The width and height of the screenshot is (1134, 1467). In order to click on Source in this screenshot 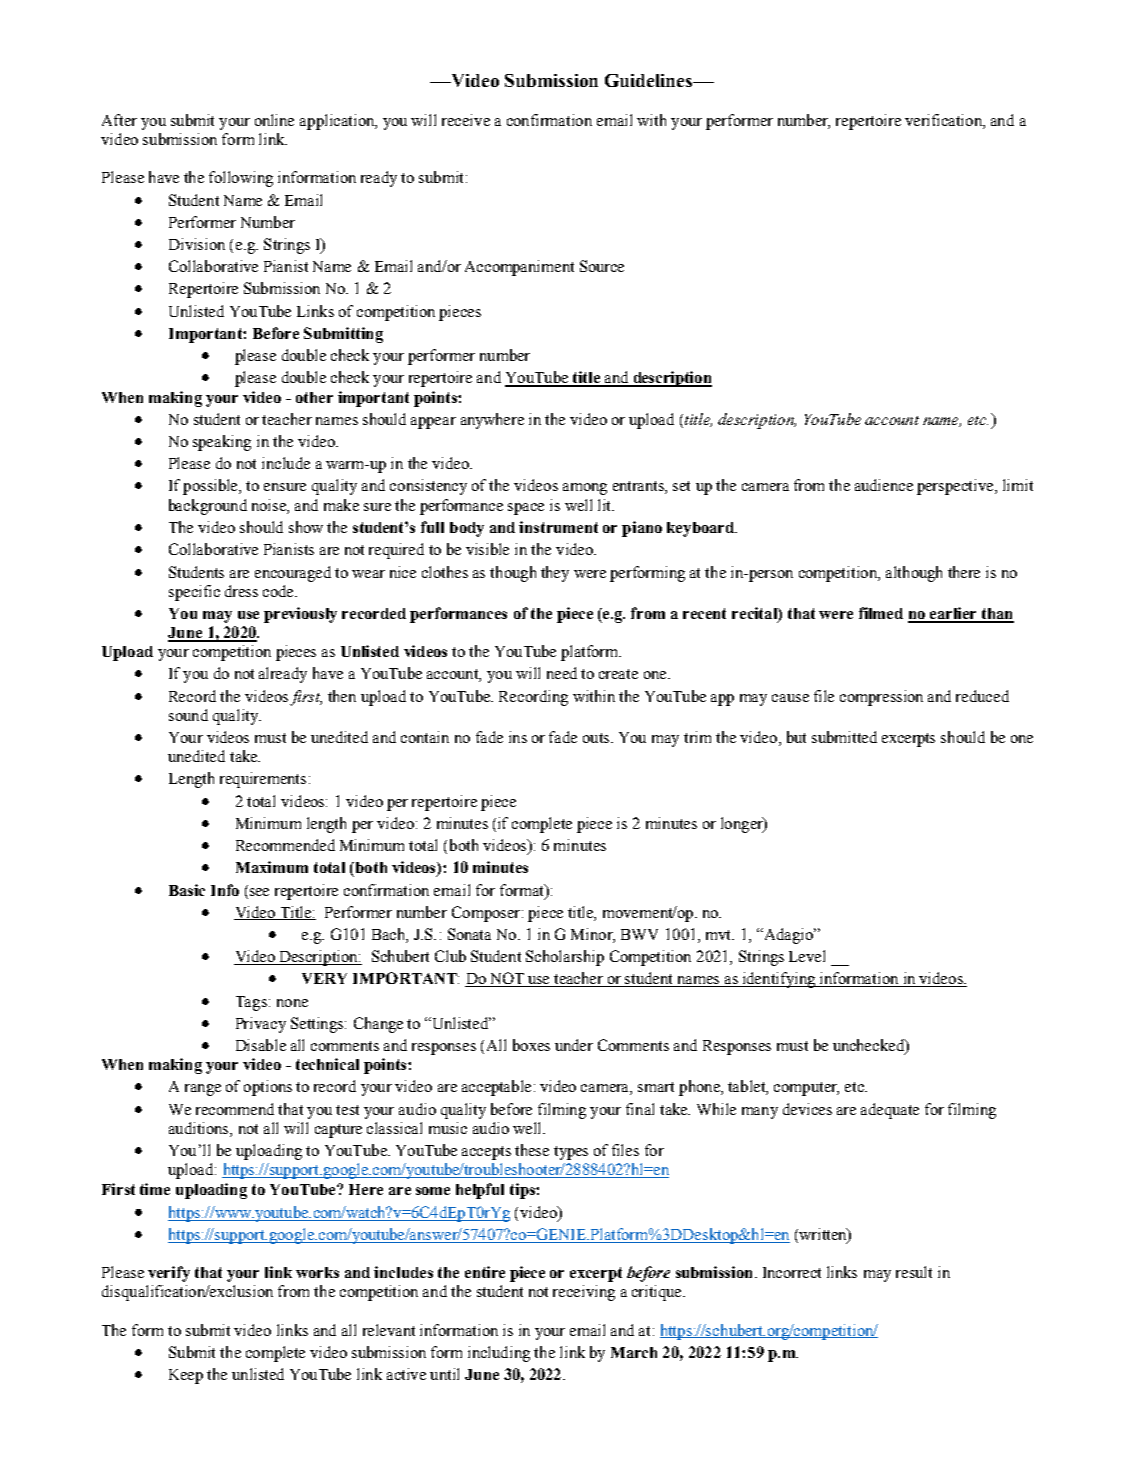, I will do `click(602, 266)`.
